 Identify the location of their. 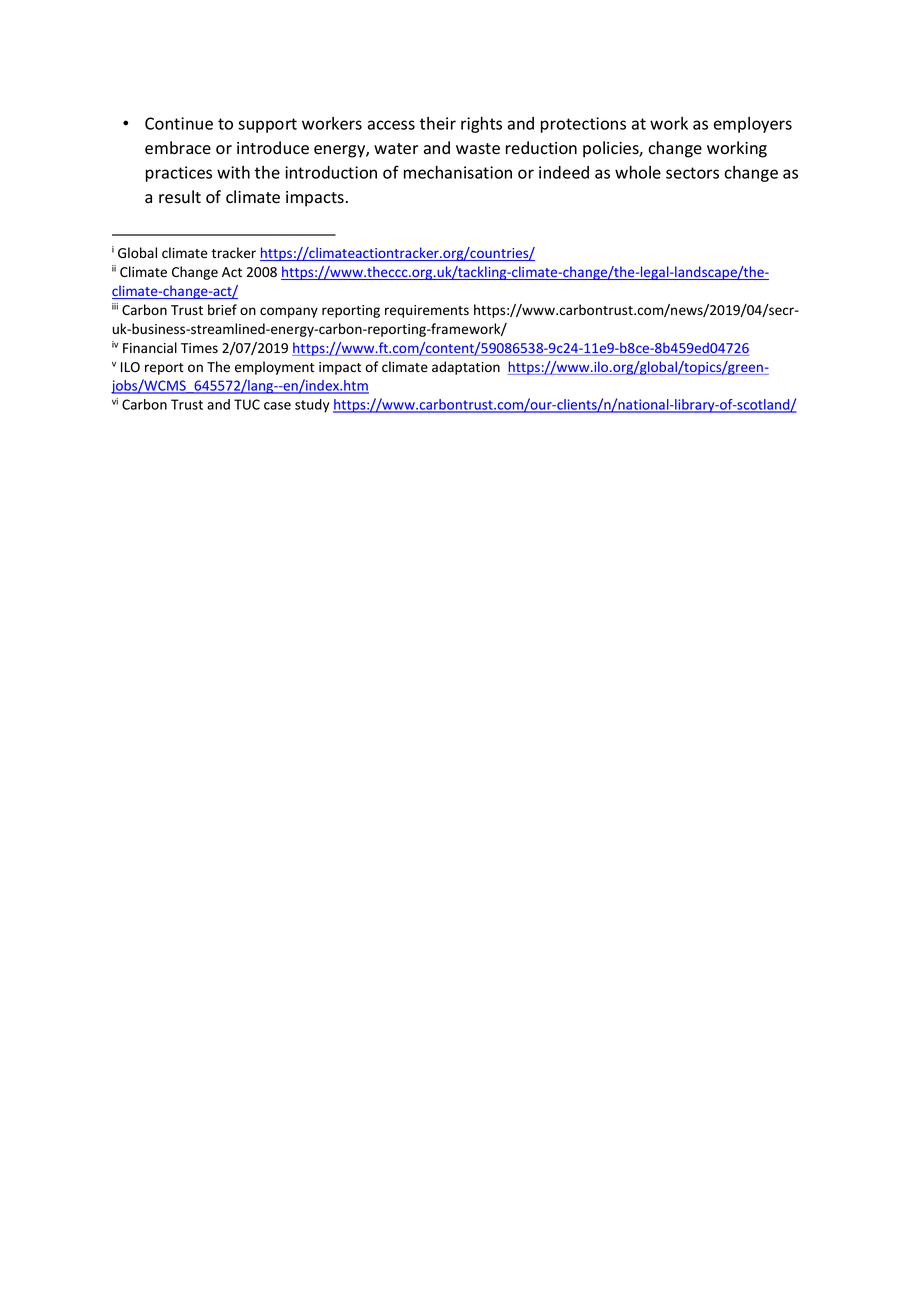
(437, 123).
